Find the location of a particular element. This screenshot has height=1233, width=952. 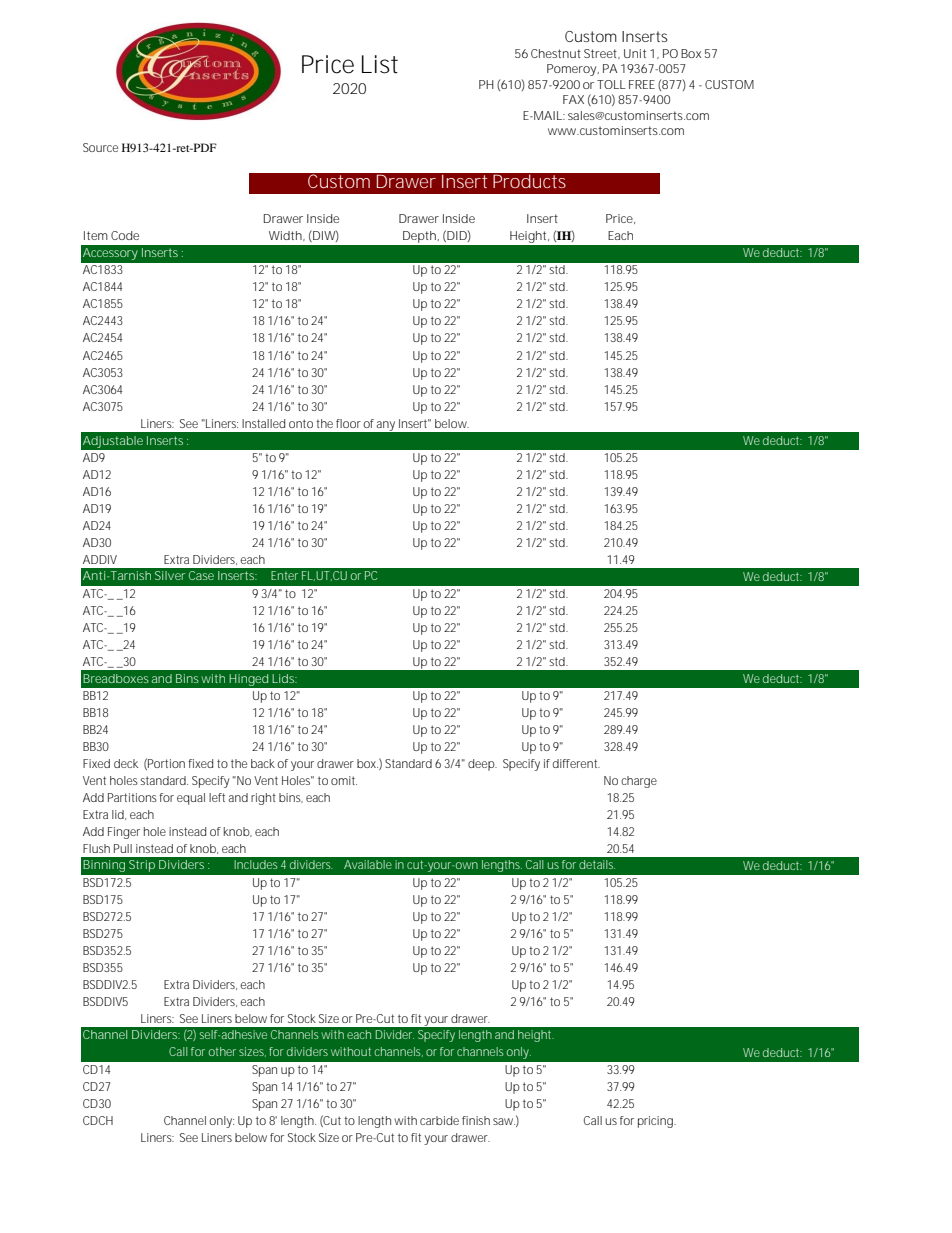

Source is located at coordinates (100, 147).
